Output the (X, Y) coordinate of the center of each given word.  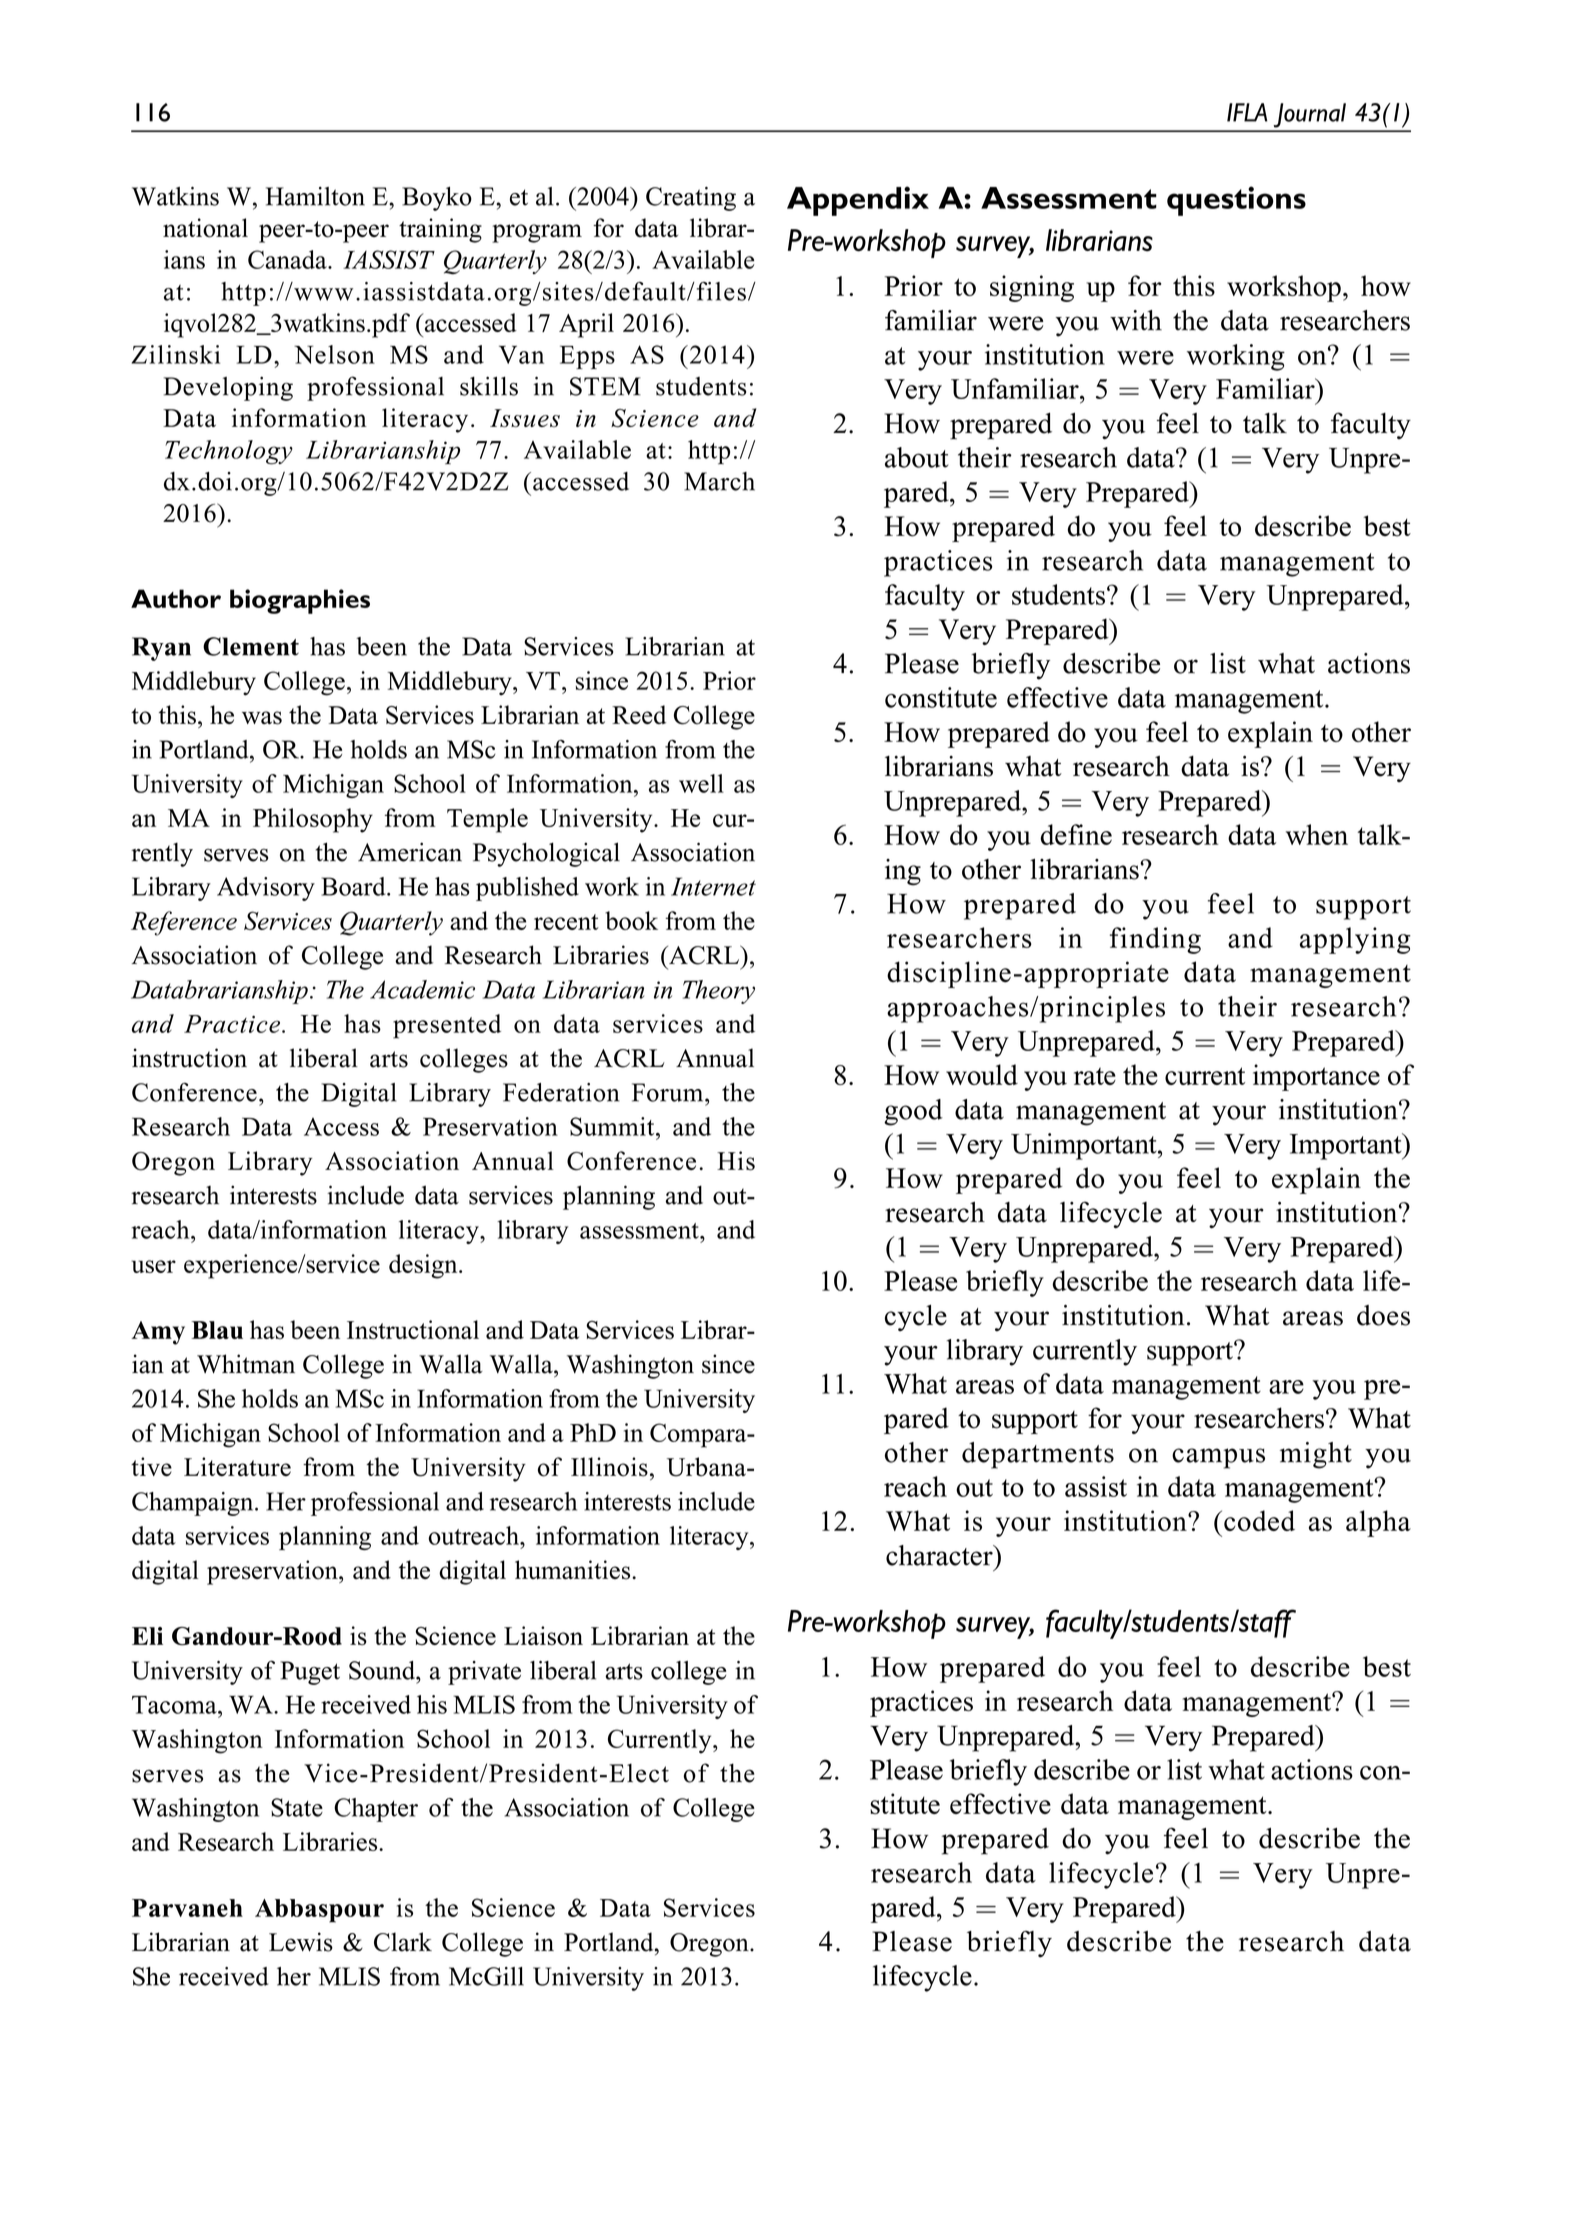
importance (1316, 1077)
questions (1236, 201)
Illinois (609, 1467)
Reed (639, 714)
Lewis (301, 1942)
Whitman (246, 1364)
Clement (251, 646)
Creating (691, 199)
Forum (669, 1092)
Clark (403, 1942)
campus (1218, 1458)
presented (447, 1026)
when (1317, 834)
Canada (288, 259)
